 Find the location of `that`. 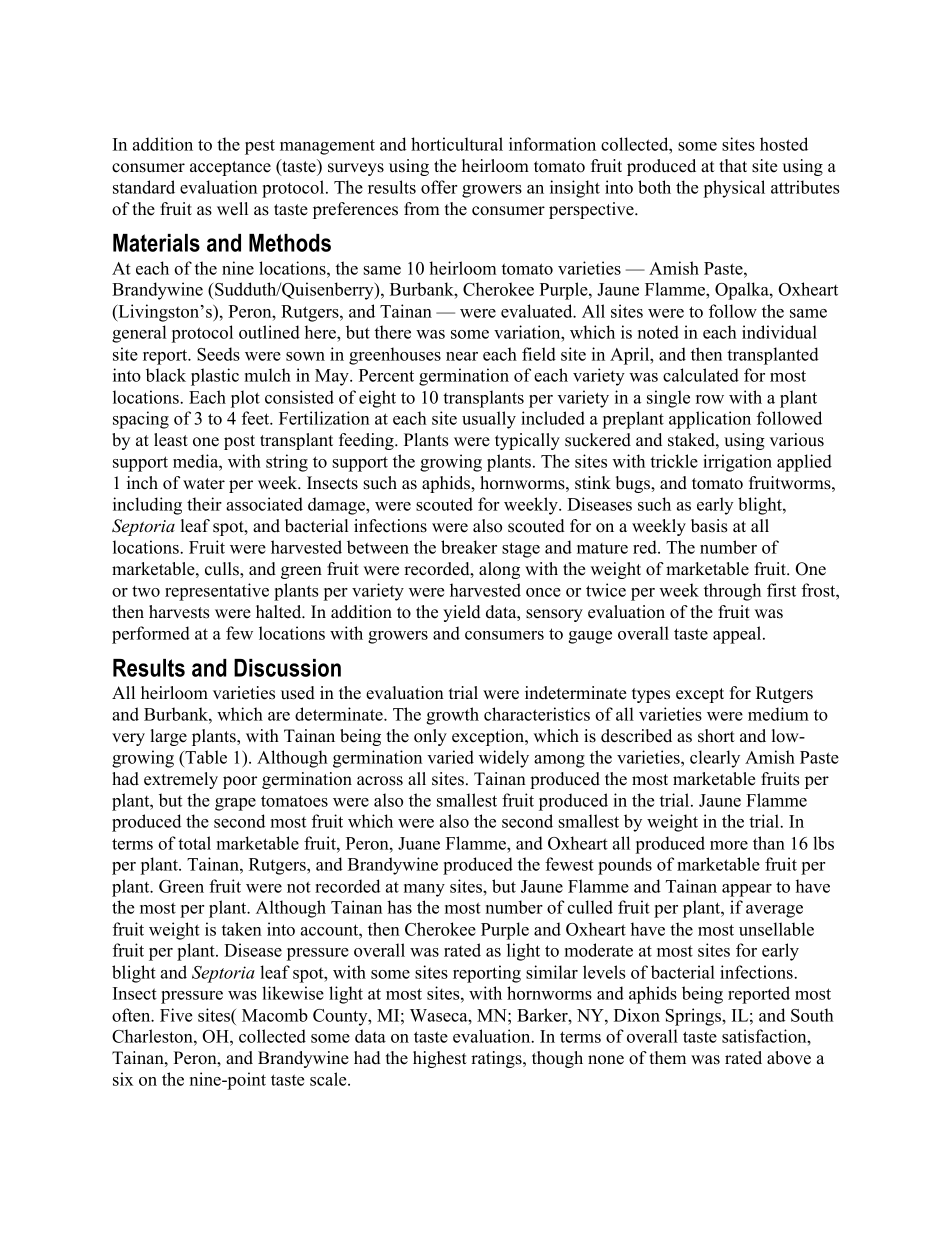

that is located at coordinates (733, 165).
